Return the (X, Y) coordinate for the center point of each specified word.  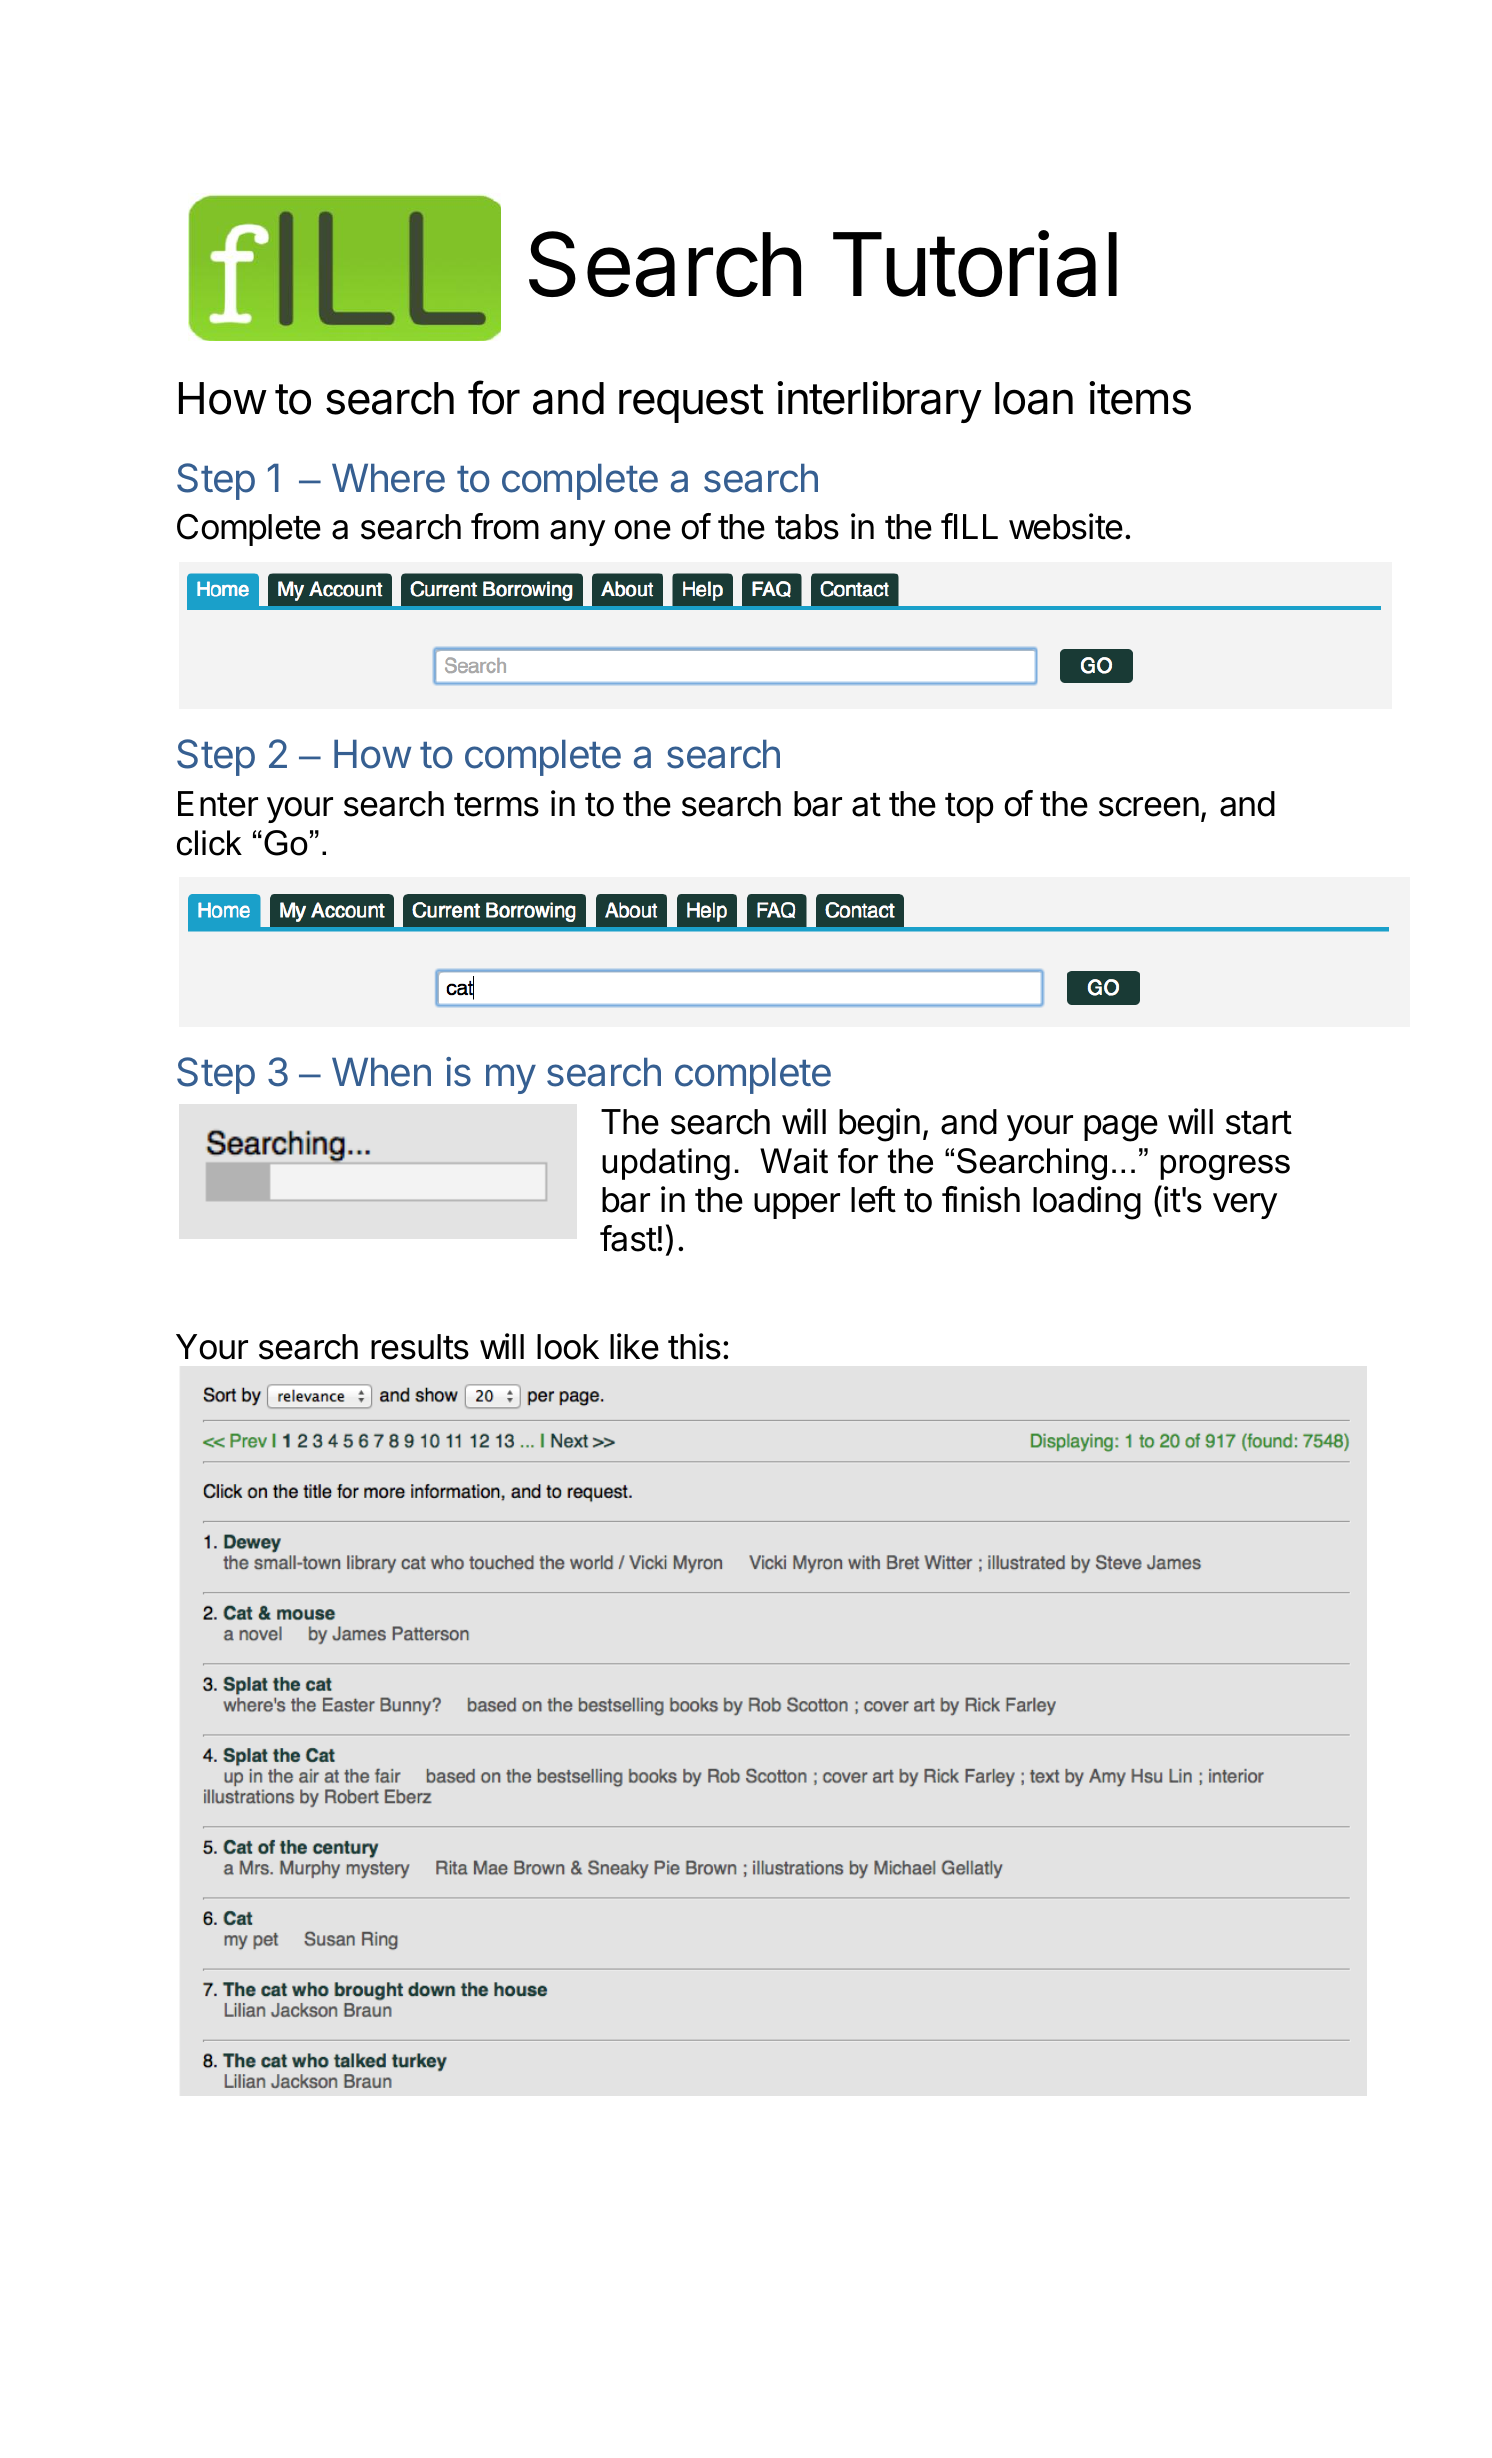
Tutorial (975, 264)
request (691, 403)
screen (1149, 807)
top (969, 808)
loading (1087, 1203)
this (694, 1346)
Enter (218, 804)
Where (388, 478)
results (420, 1347)
